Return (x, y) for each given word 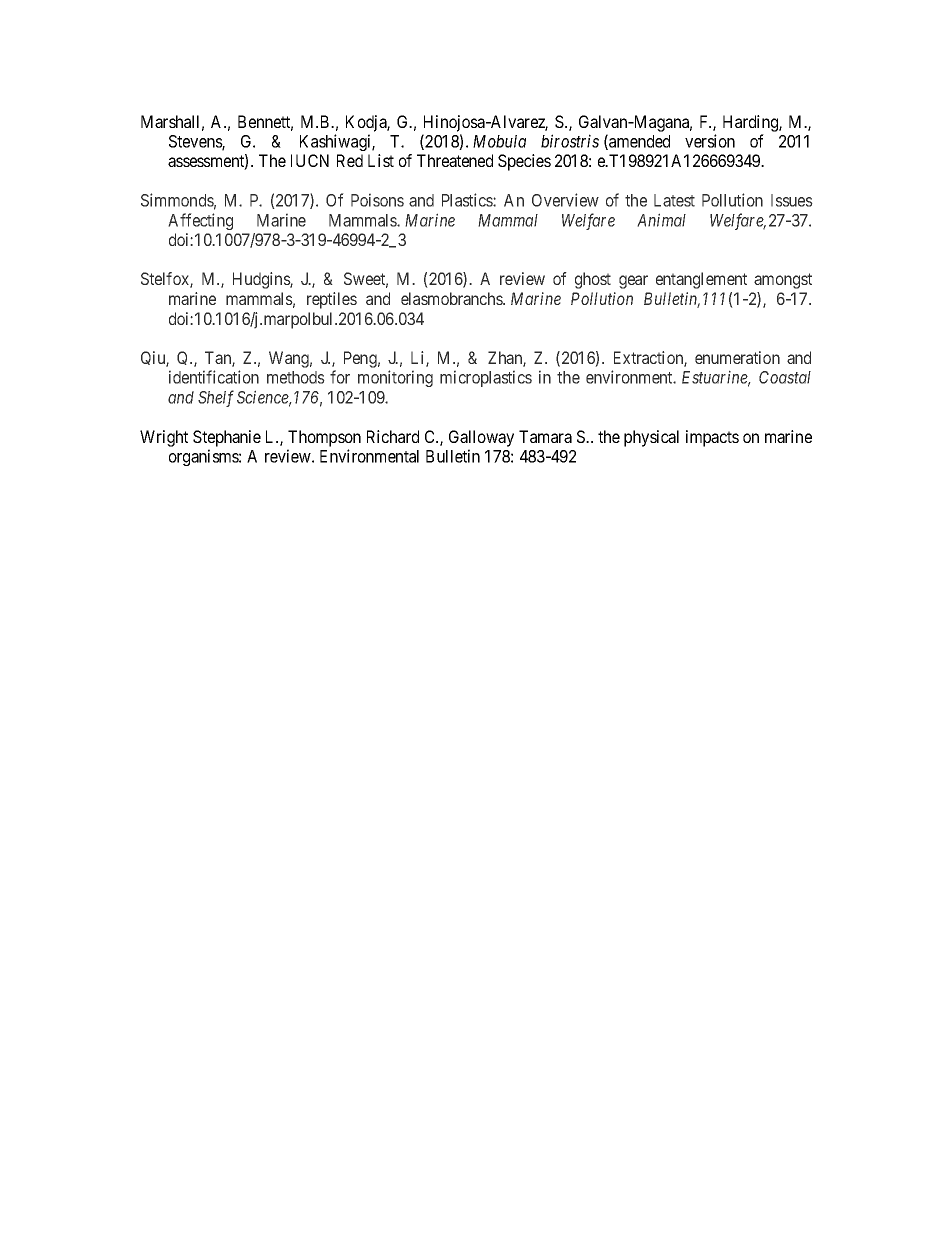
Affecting (200, 221)
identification (214, 377)
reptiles (332, 300)
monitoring (395, 378)
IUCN (310, 160)
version (710, 141)
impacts (712, 438)
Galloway (481, 438)
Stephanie (227, 438)
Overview (565, 200)
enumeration (737, 357)
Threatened (455, 160)
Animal (661, 220)
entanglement (701, 280)
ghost (593, 280)
